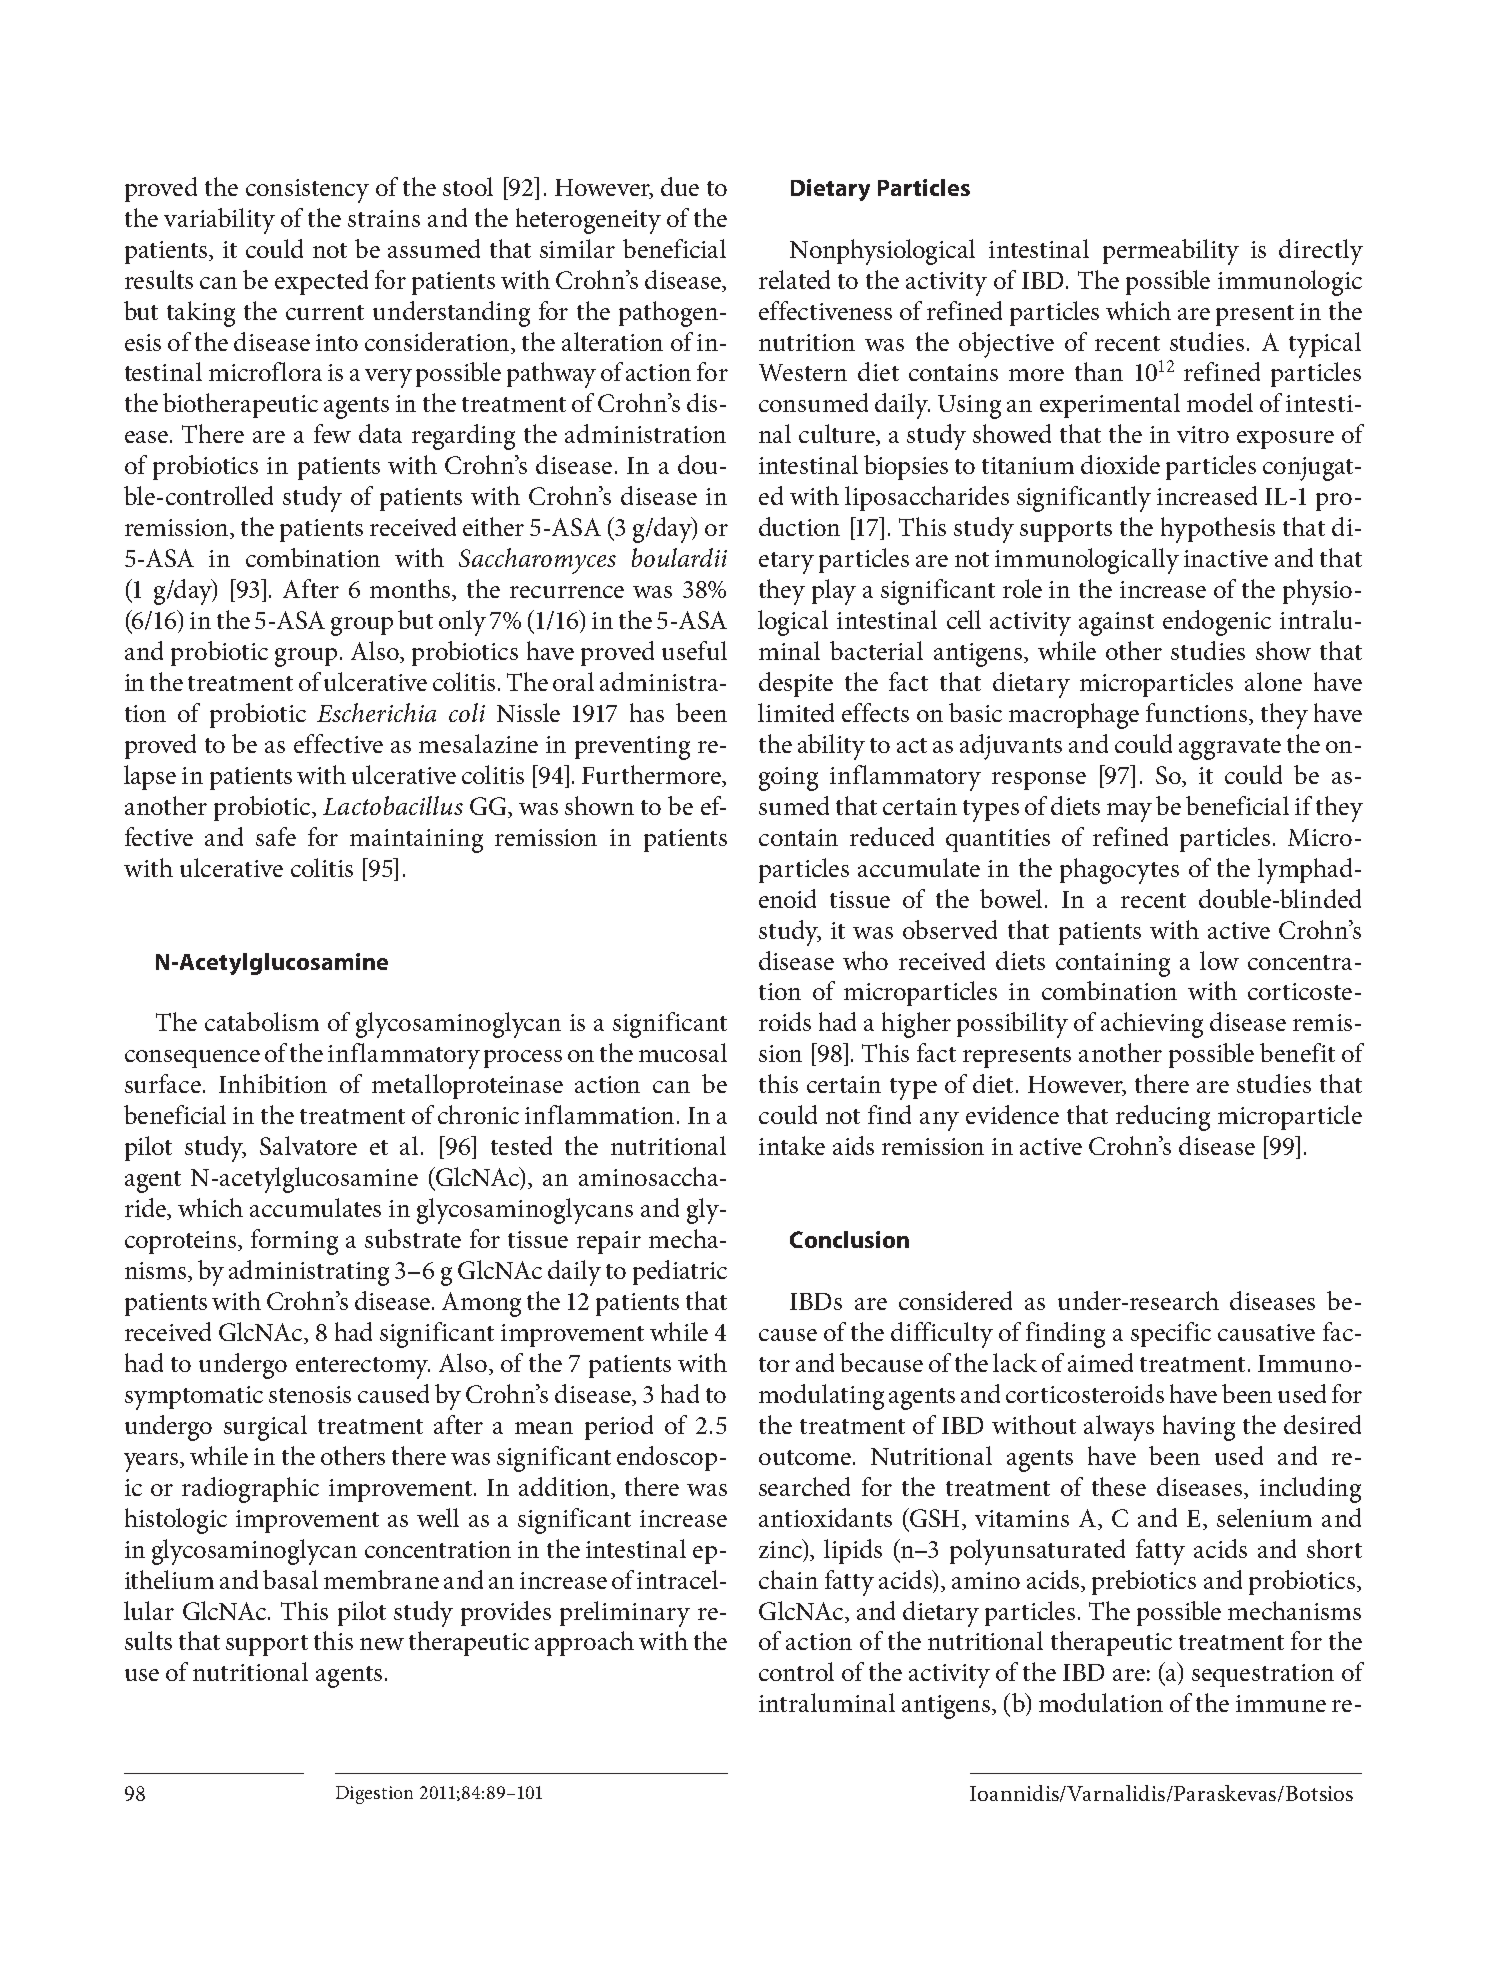  I want to click on catabolism, so click(262, 1021).
